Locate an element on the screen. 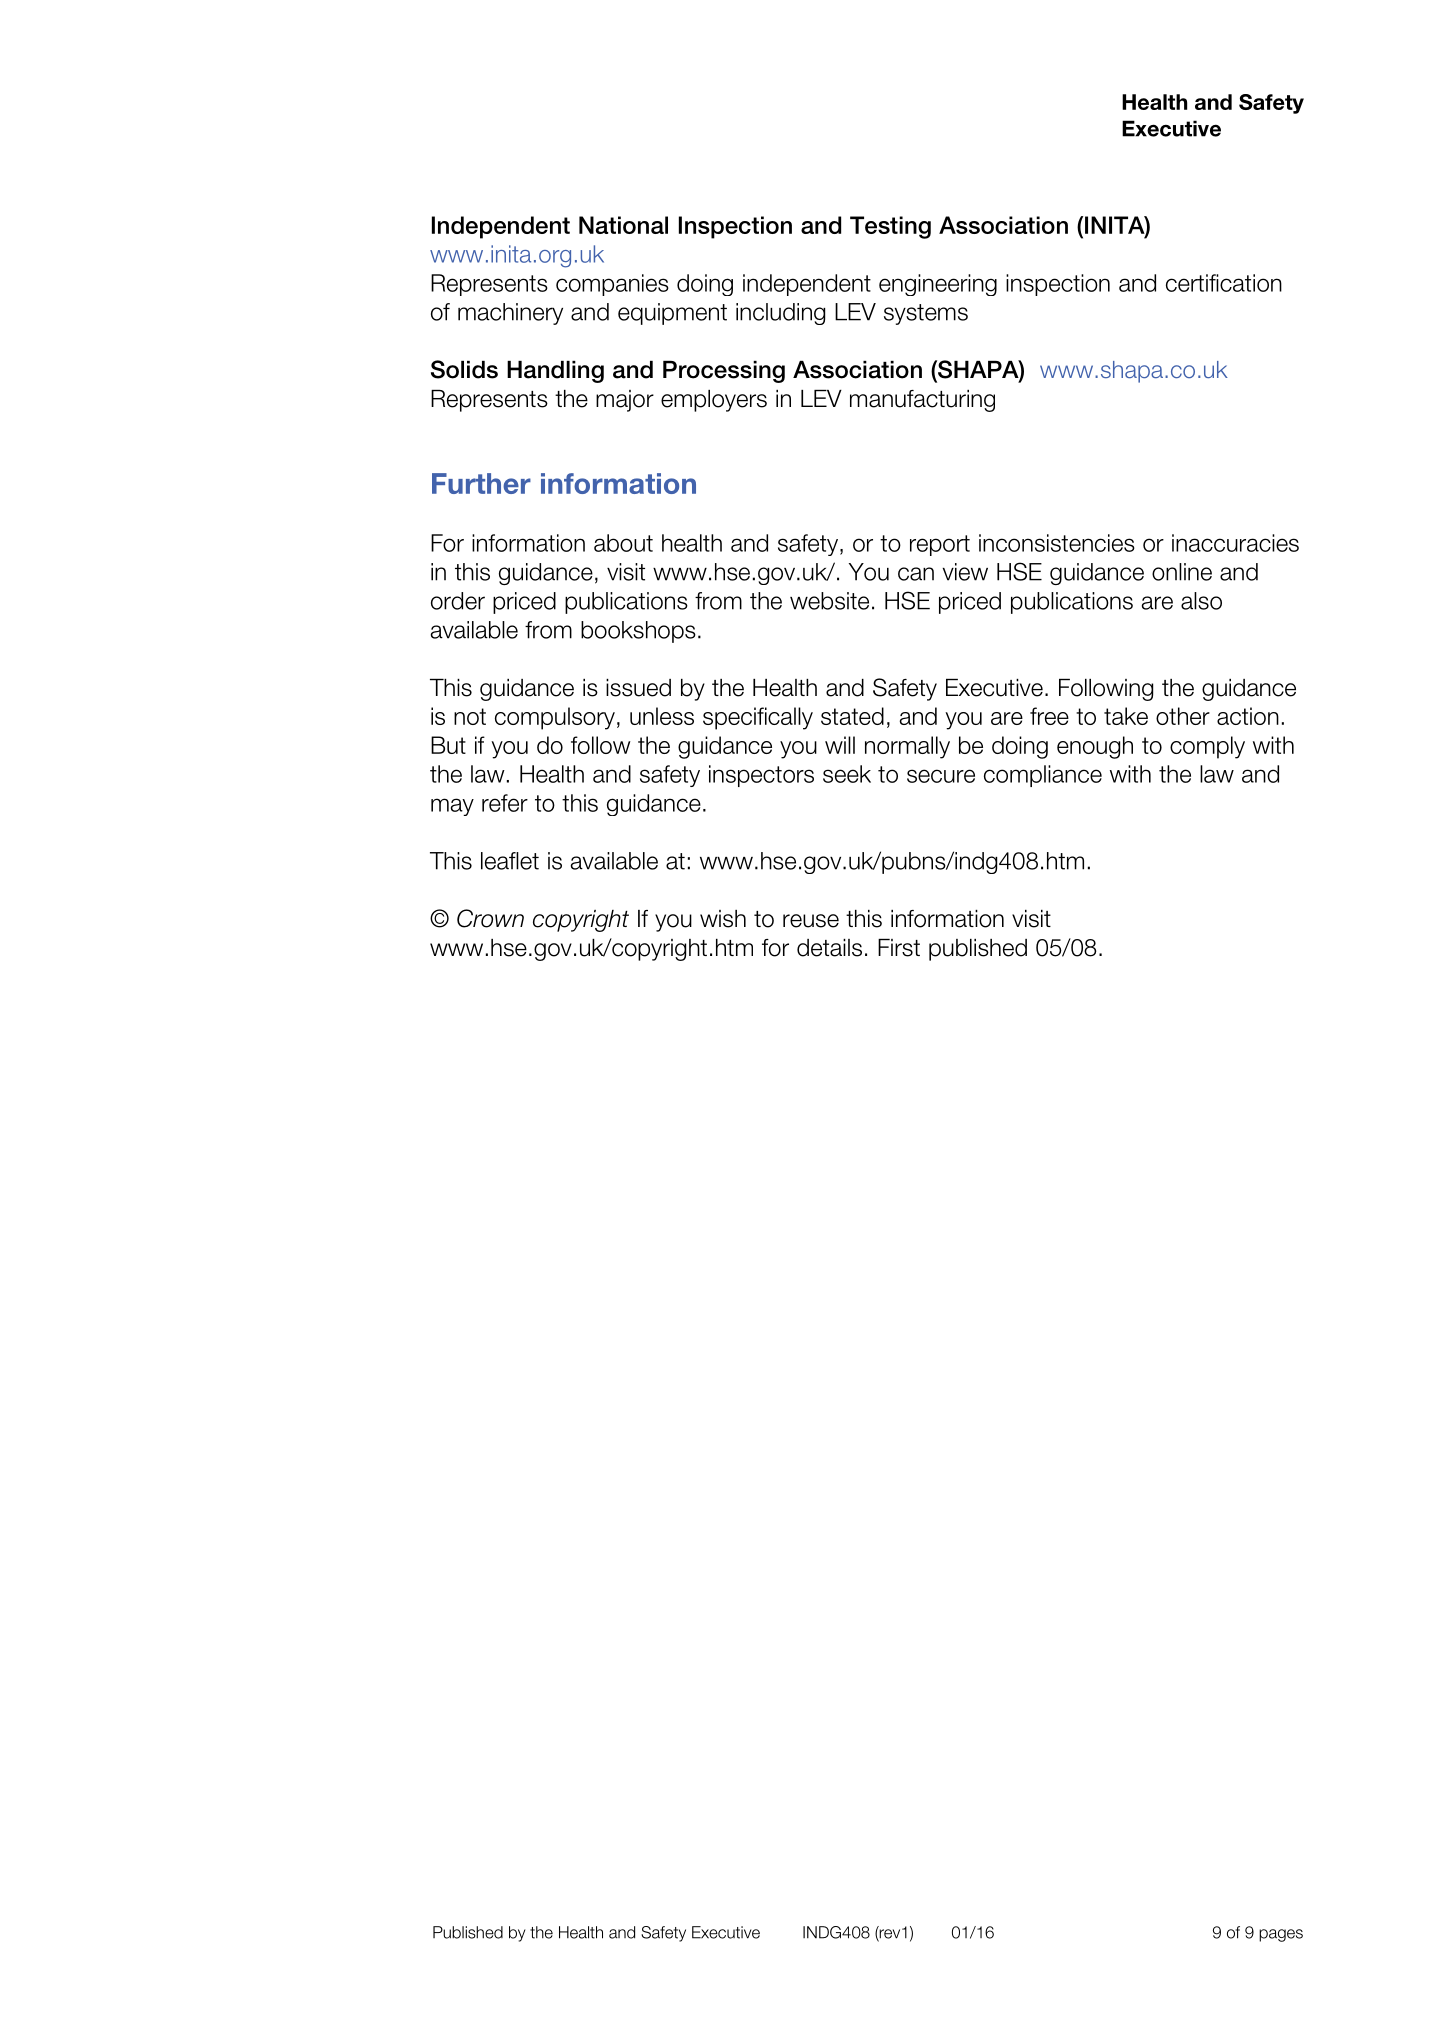  machinery is located at coordinates (510, 314).
